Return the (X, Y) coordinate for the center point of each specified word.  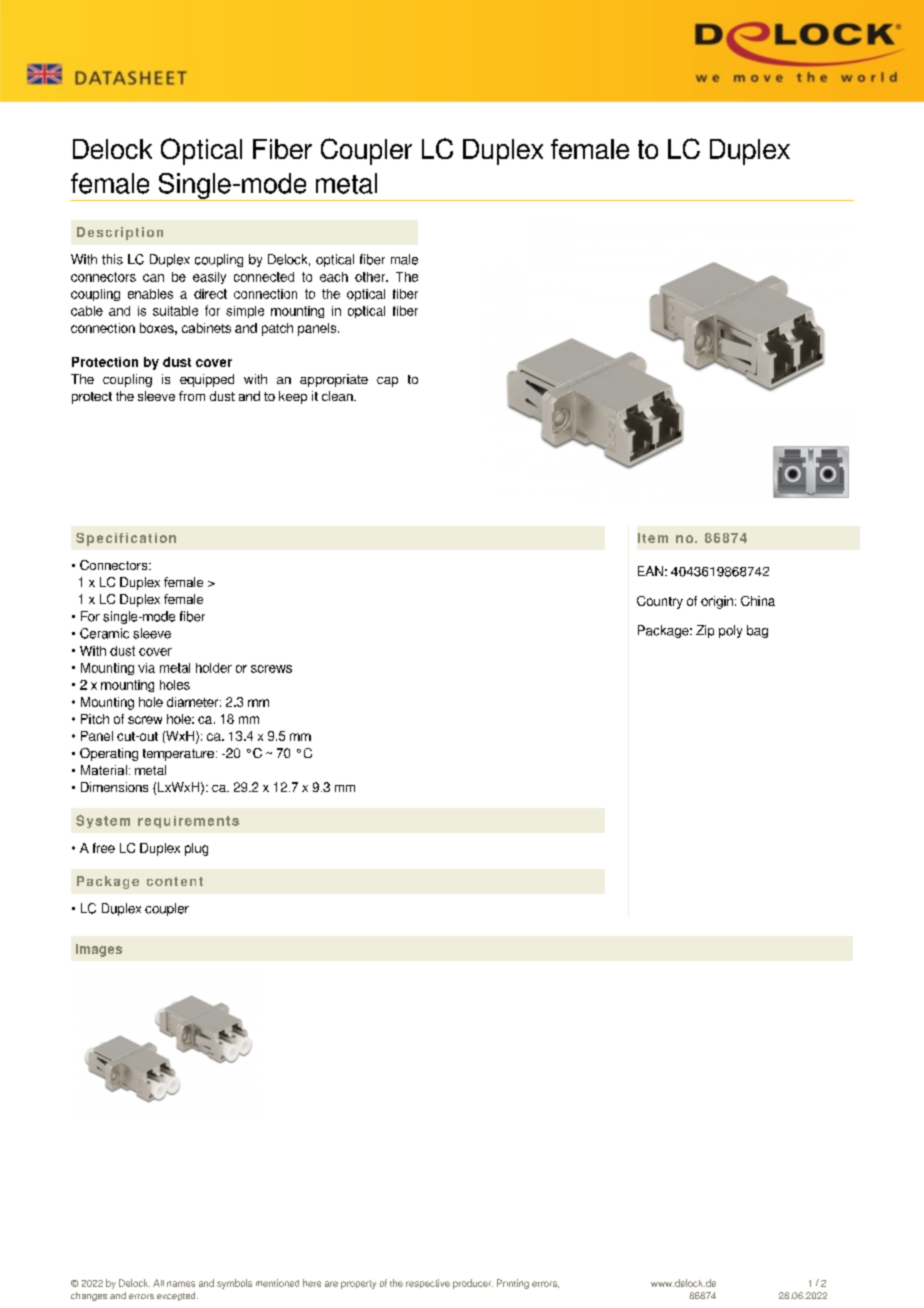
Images (99, 950)
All (158, 1283)
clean (338, 396)
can (153, 278)
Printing (513, 1284)
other (371, 277)
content (175, 881)
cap (387, 382)
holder (214, 668)
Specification (126, 539)
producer (473, 1284)
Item (653, 538)
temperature (178, 755)
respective (428, 1283)
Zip (705, 631)
